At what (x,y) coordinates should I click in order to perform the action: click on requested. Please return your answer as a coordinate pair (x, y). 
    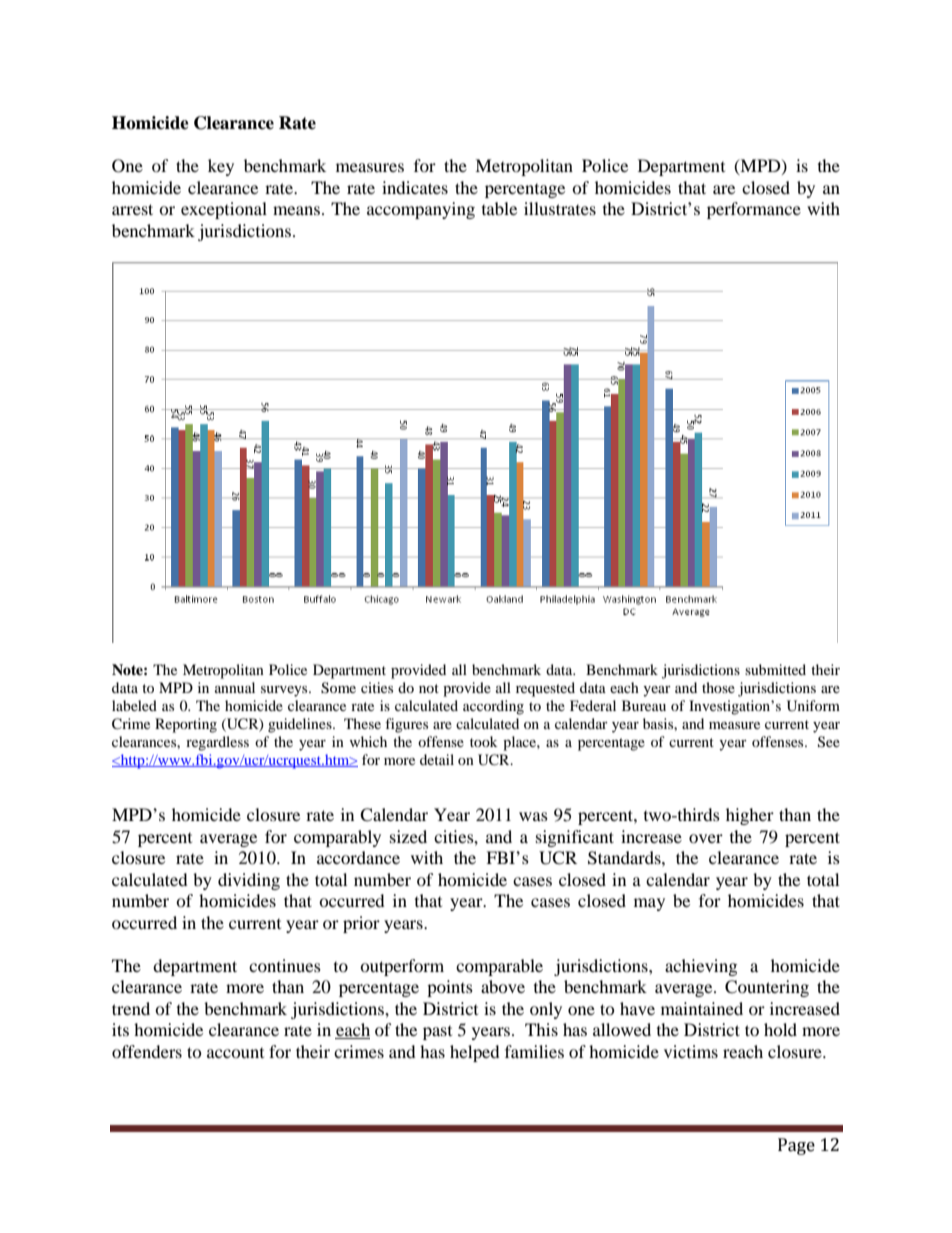
    Looking at the image, I should click on (545, 689).
